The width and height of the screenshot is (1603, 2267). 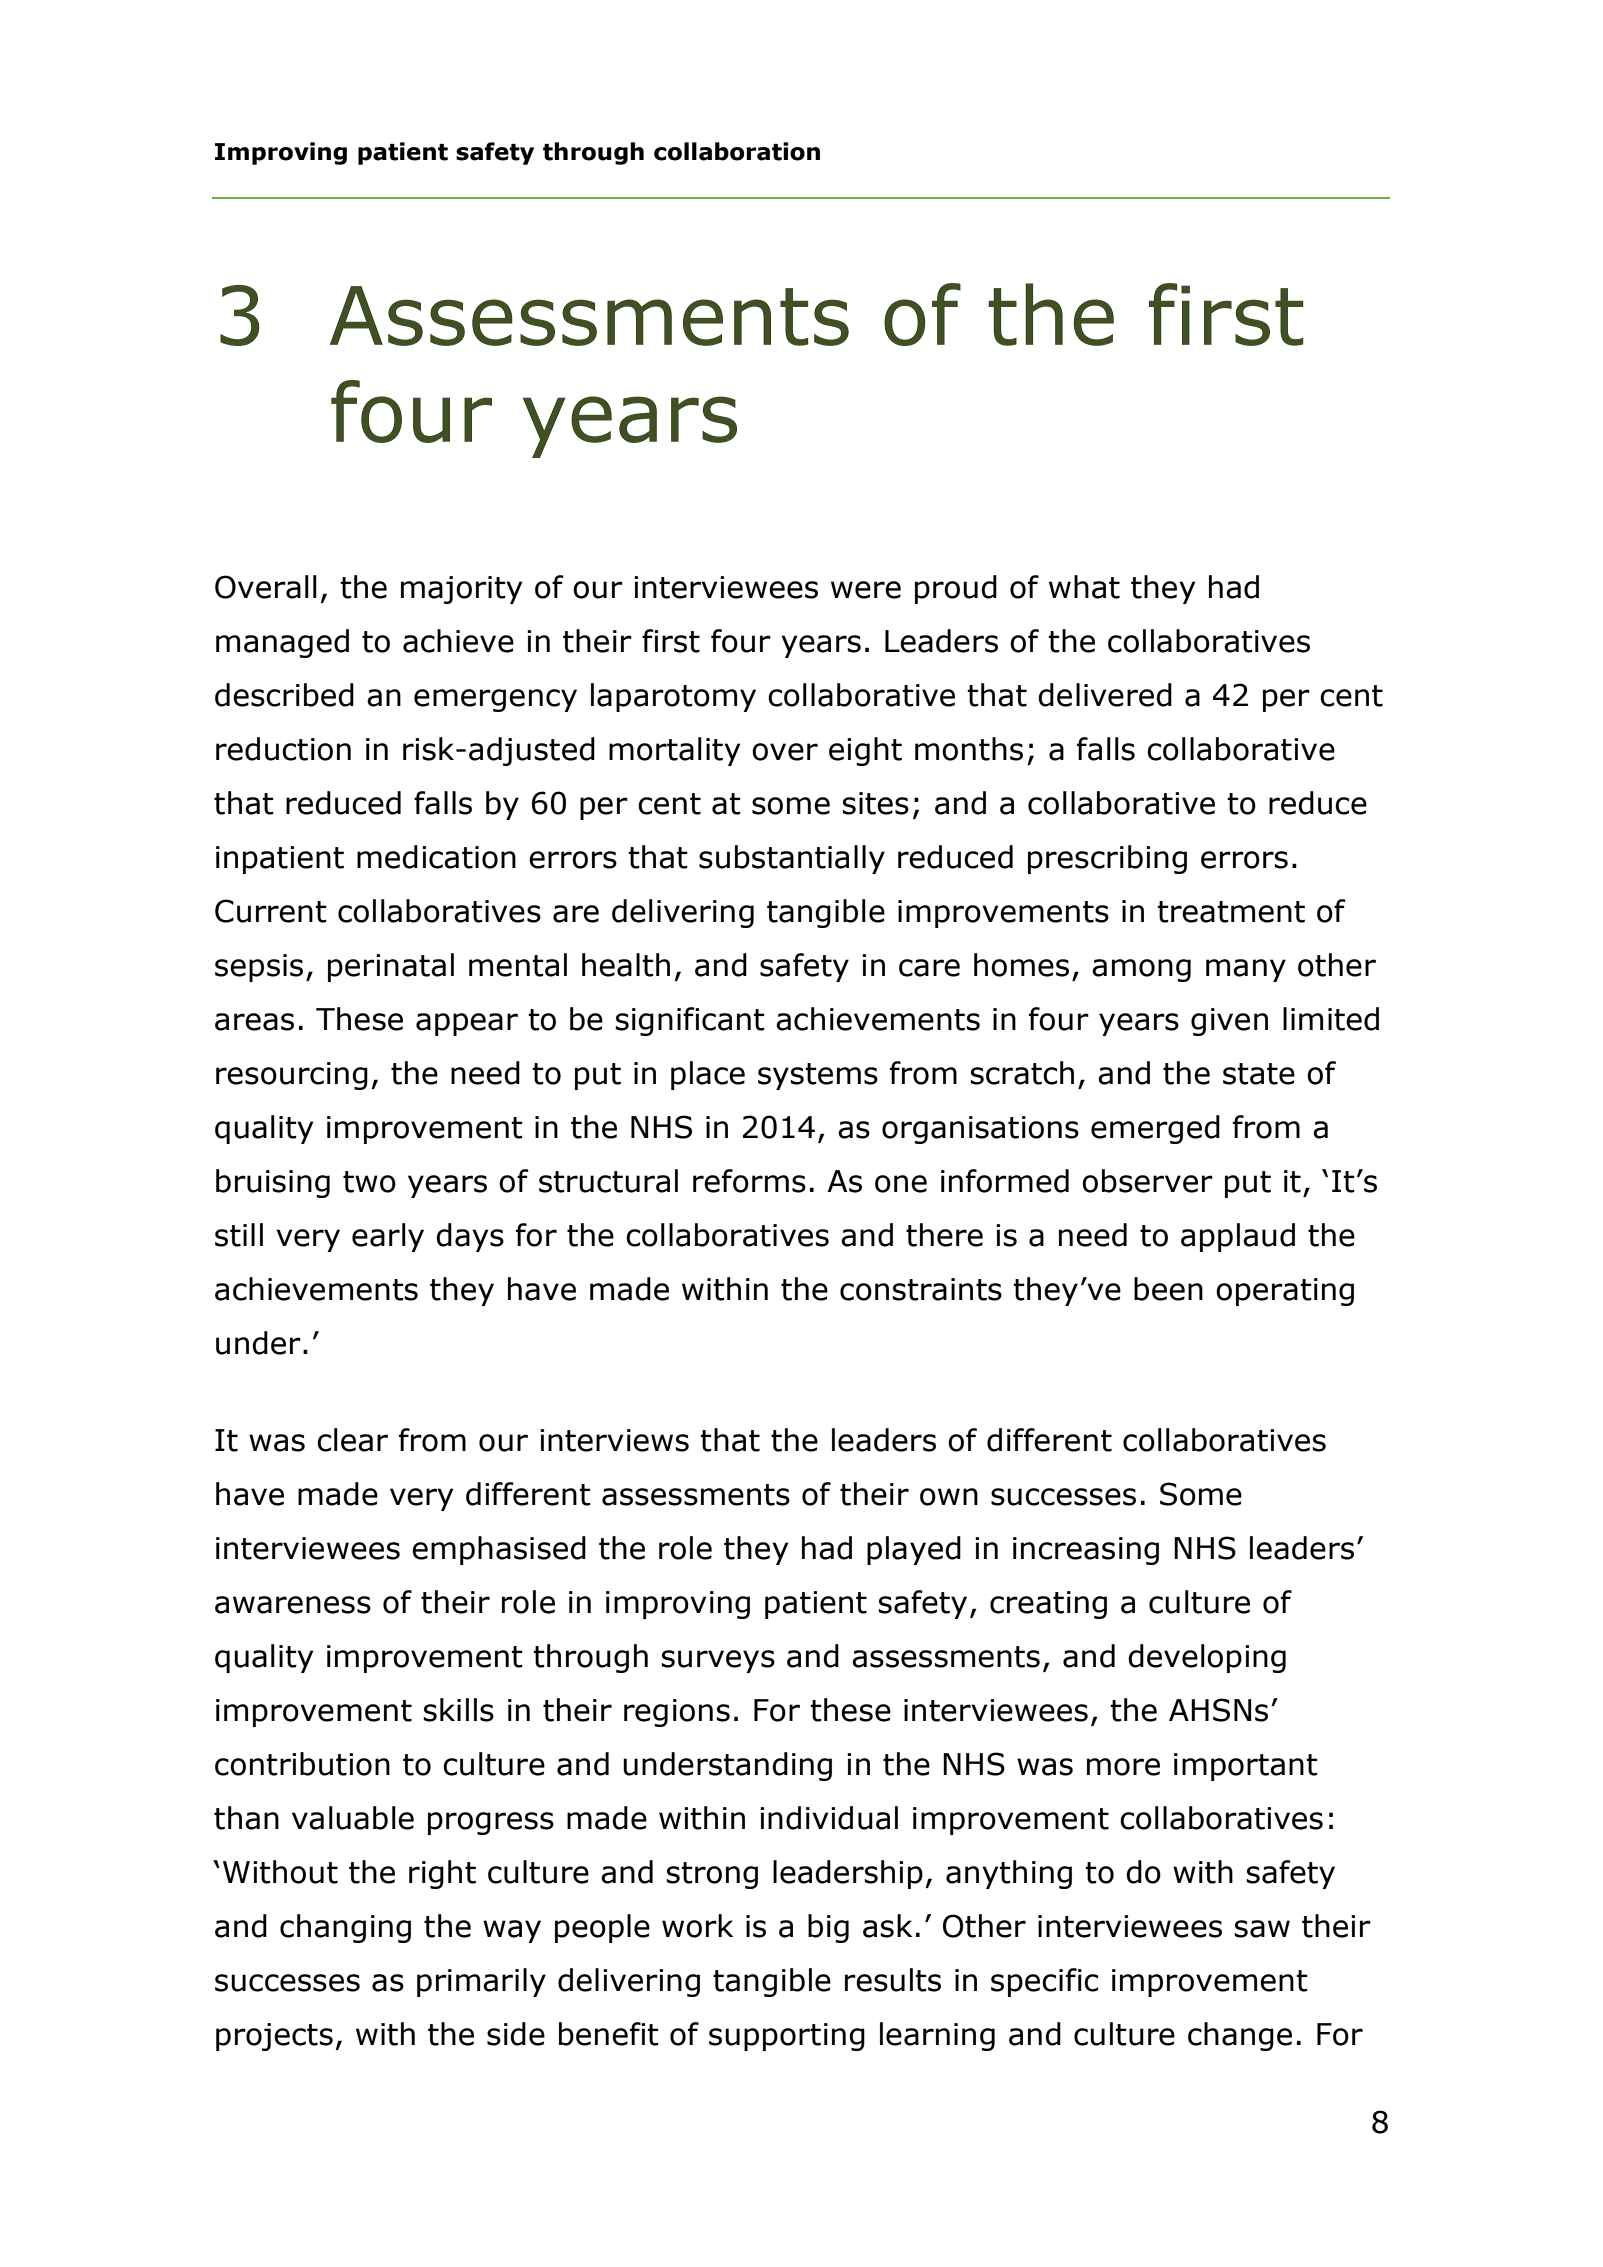 I want to click on constraints, so click(x=921, y=1289).
